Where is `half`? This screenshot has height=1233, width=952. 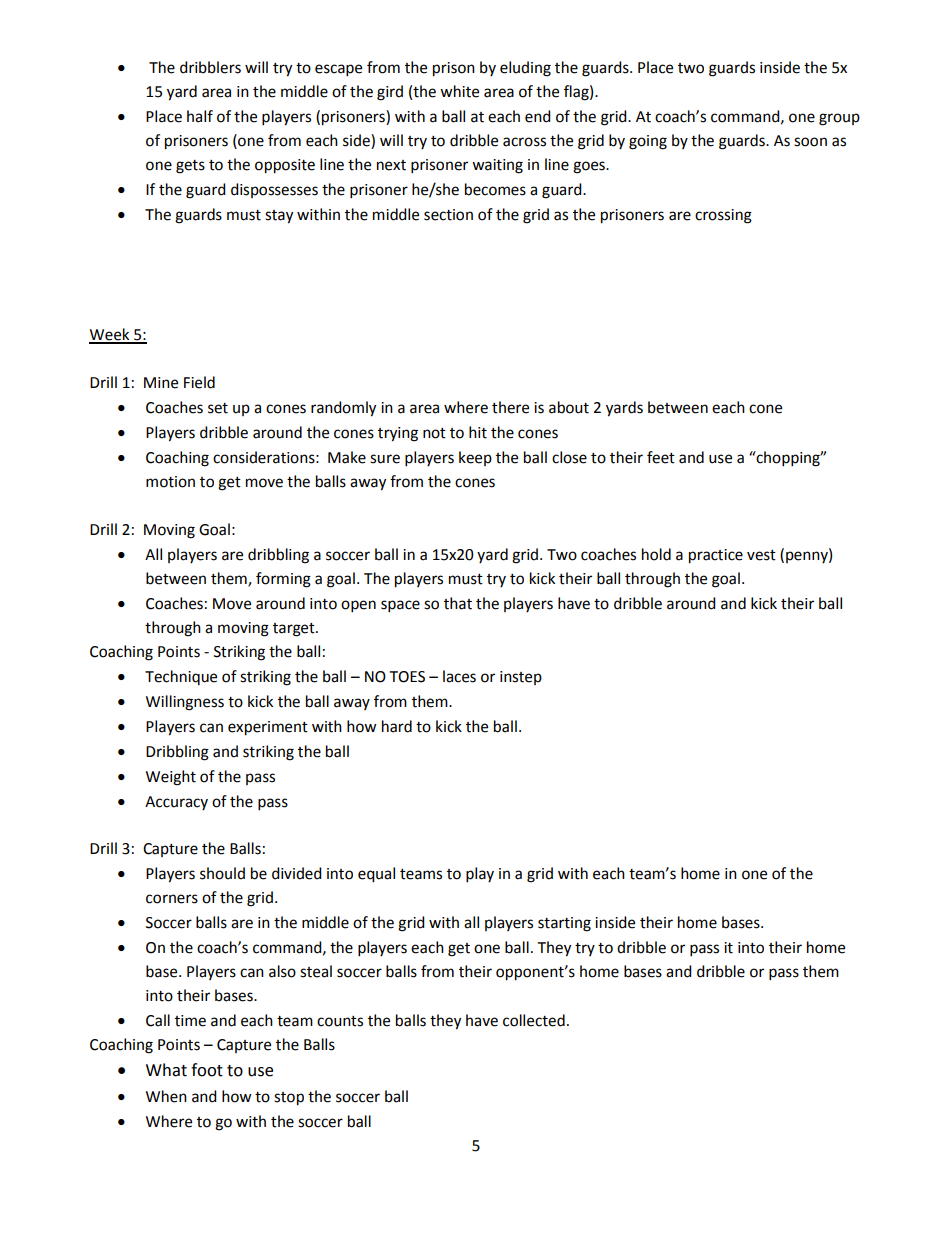
half is located at coordinates (200, 116).
